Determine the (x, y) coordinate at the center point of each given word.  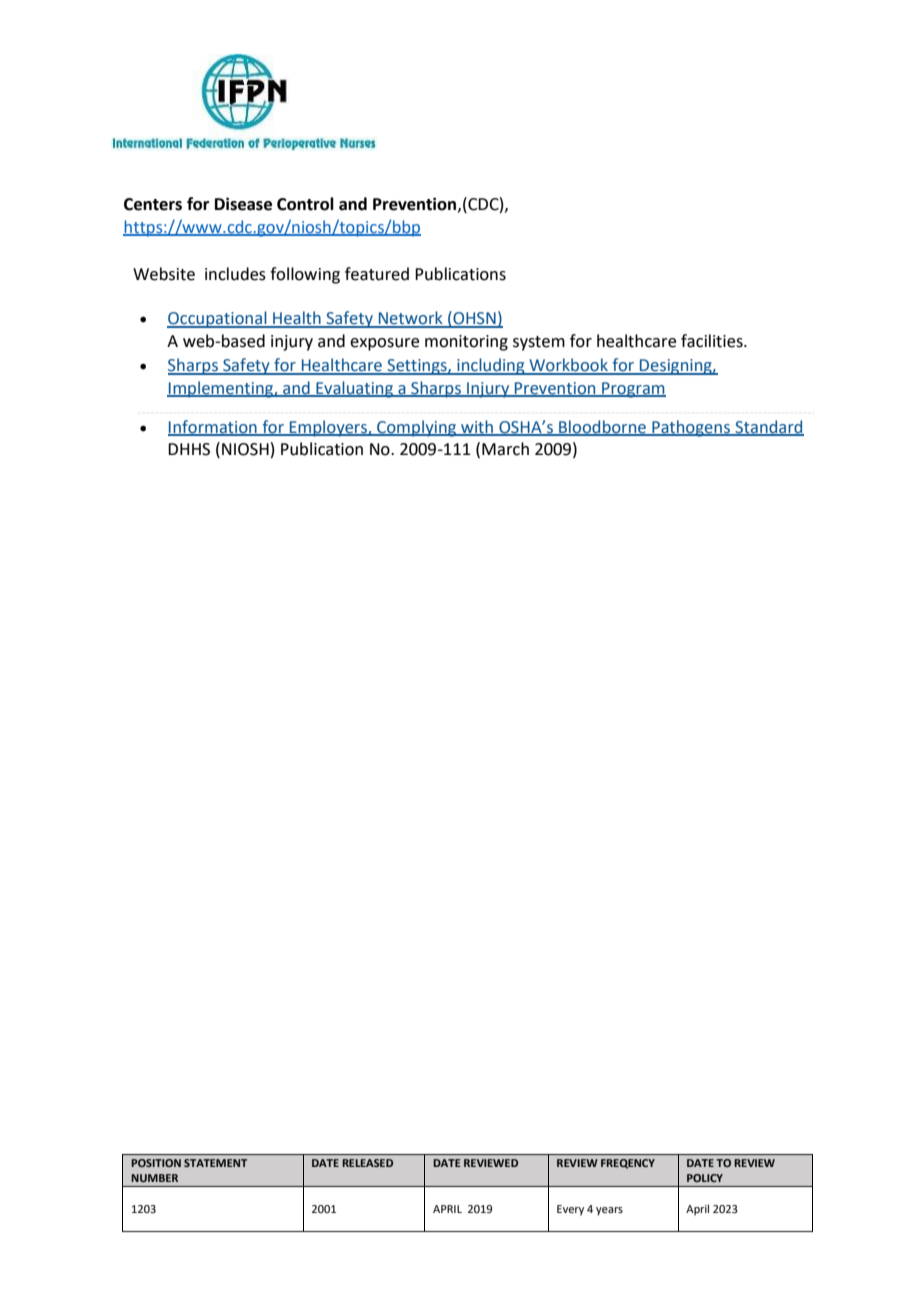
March (505, 449)
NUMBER (154, 1178)
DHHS (189, 449)
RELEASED (367, 1163)
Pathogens (691, 428)
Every (570, 1210)
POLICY (705, 1178)
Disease (243, 204)
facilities (713, 341)
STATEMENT (215, 1163)
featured (377, 274)
